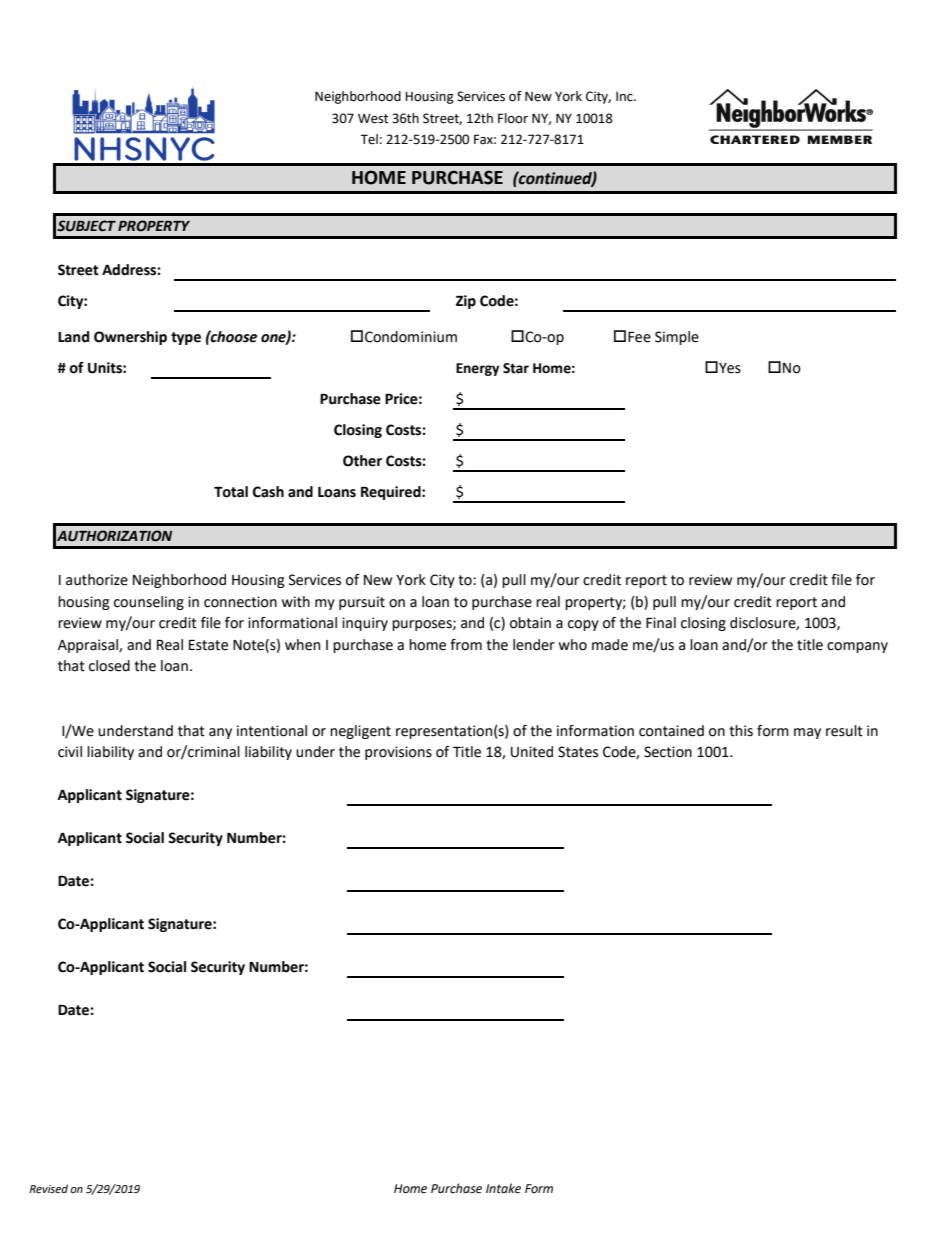 The image size is (952, 1233). Describe the element at coordinates (625, 97) in the document. I see `Inc` at that location.
